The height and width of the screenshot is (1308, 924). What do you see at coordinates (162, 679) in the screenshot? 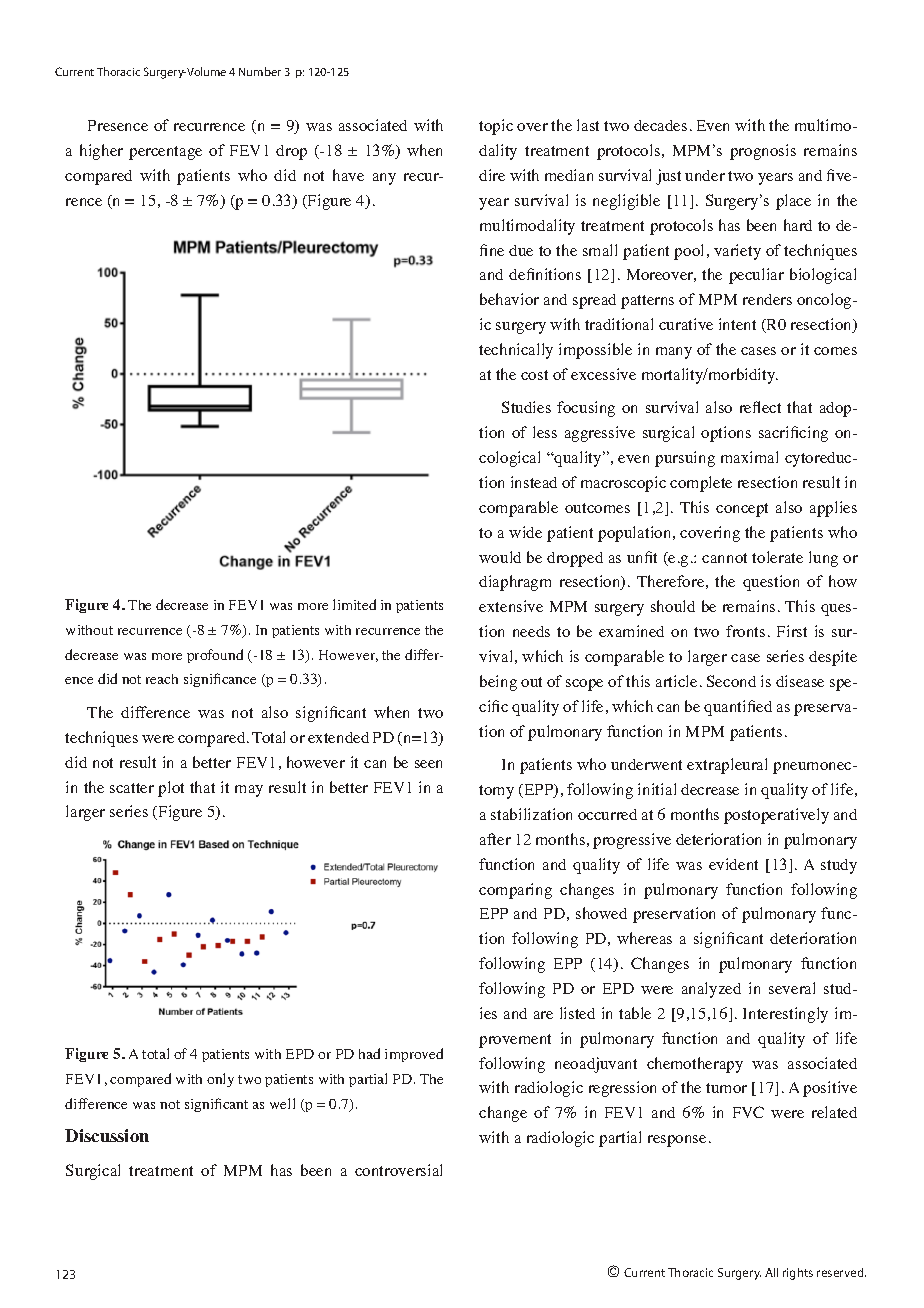
I see `reach` at bounding box center [162, 679].
